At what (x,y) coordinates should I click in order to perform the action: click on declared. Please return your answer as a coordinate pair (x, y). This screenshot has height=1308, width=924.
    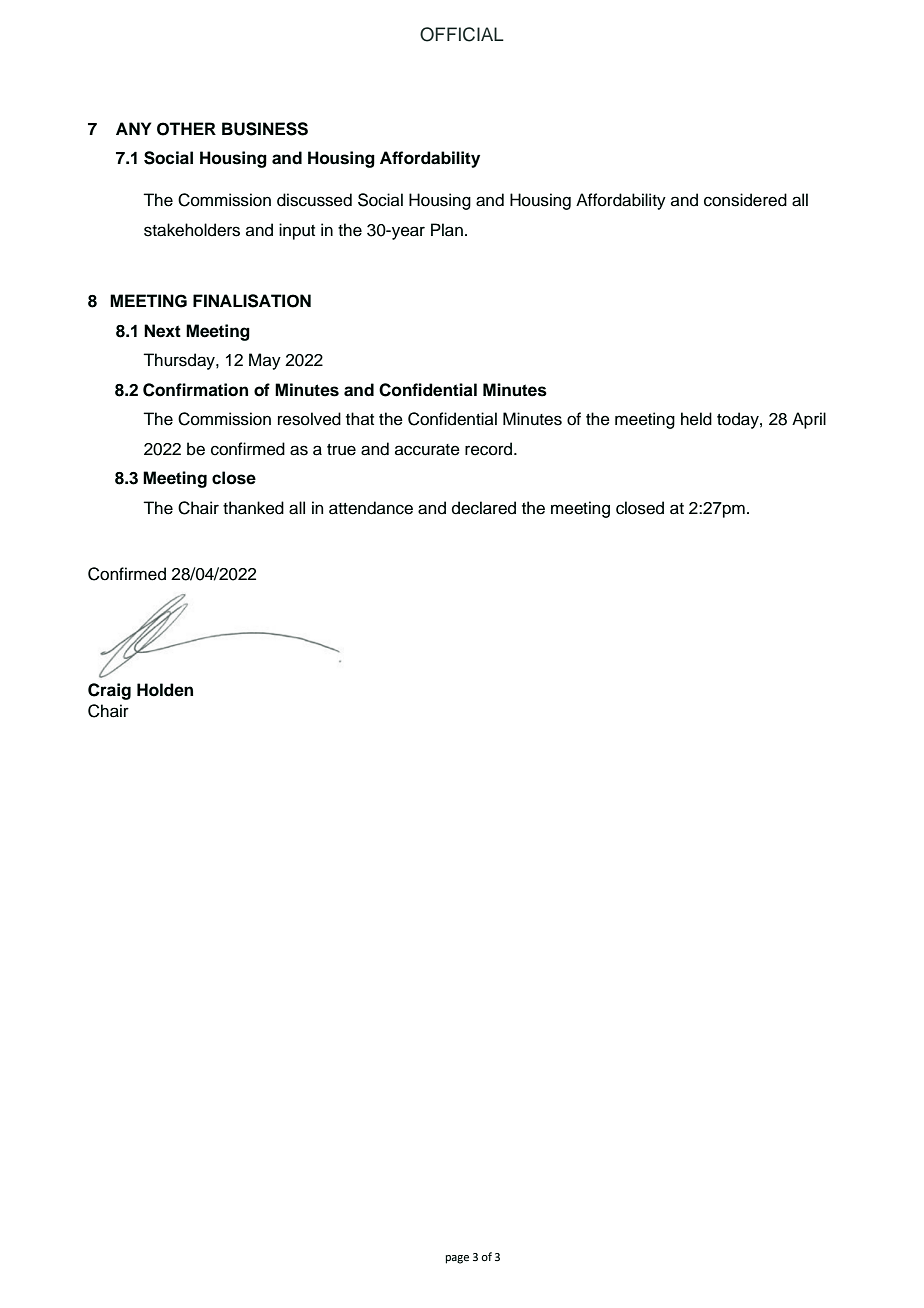
    Looking at the image, I should click on (484, 508).
